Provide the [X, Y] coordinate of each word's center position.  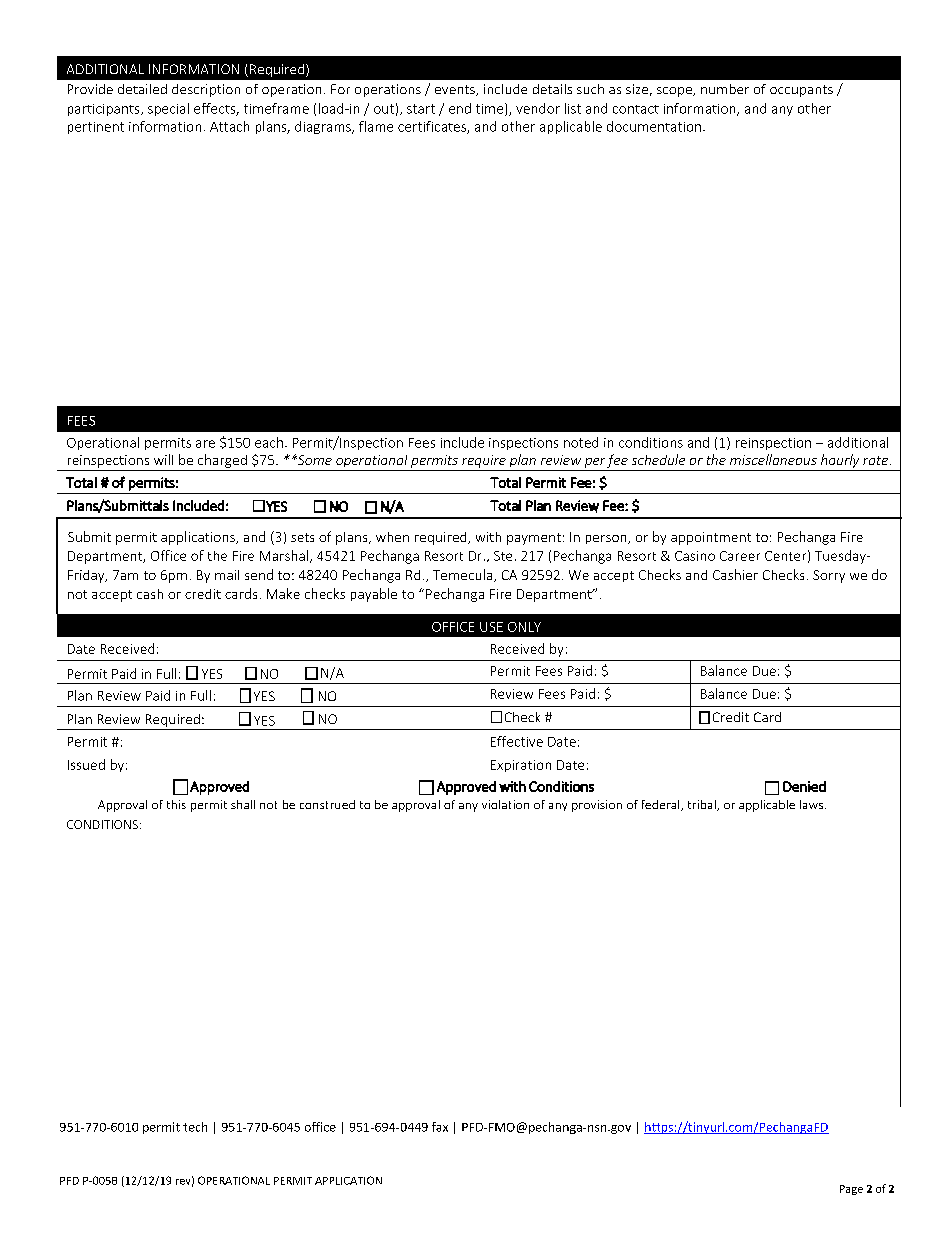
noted [581, 442]
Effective [517, 741]
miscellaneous [773, 459]
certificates [433, 127]
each [269, 442]
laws [811, 804]
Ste [503, 556]
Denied [804, 786]
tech [195, 1127]
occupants [801, 91]
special [168, 109]
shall [243, 804]
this [176, 804]
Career [740, 556]
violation [505, 804]
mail [227, 575]
